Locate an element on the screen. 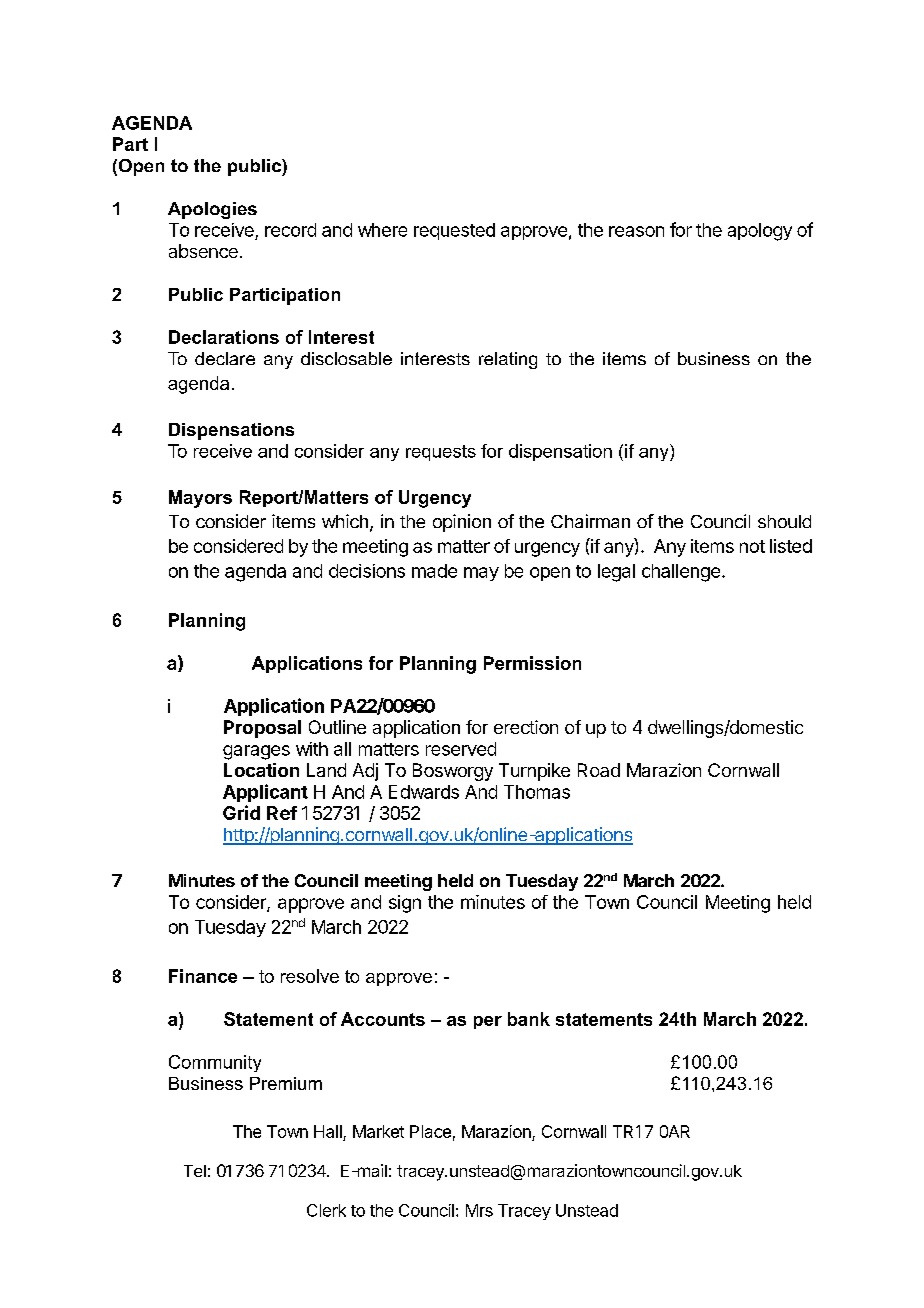 The width and height of the screenshot is (924, 1308). Turnpike is located at coordinates (534, 772).
